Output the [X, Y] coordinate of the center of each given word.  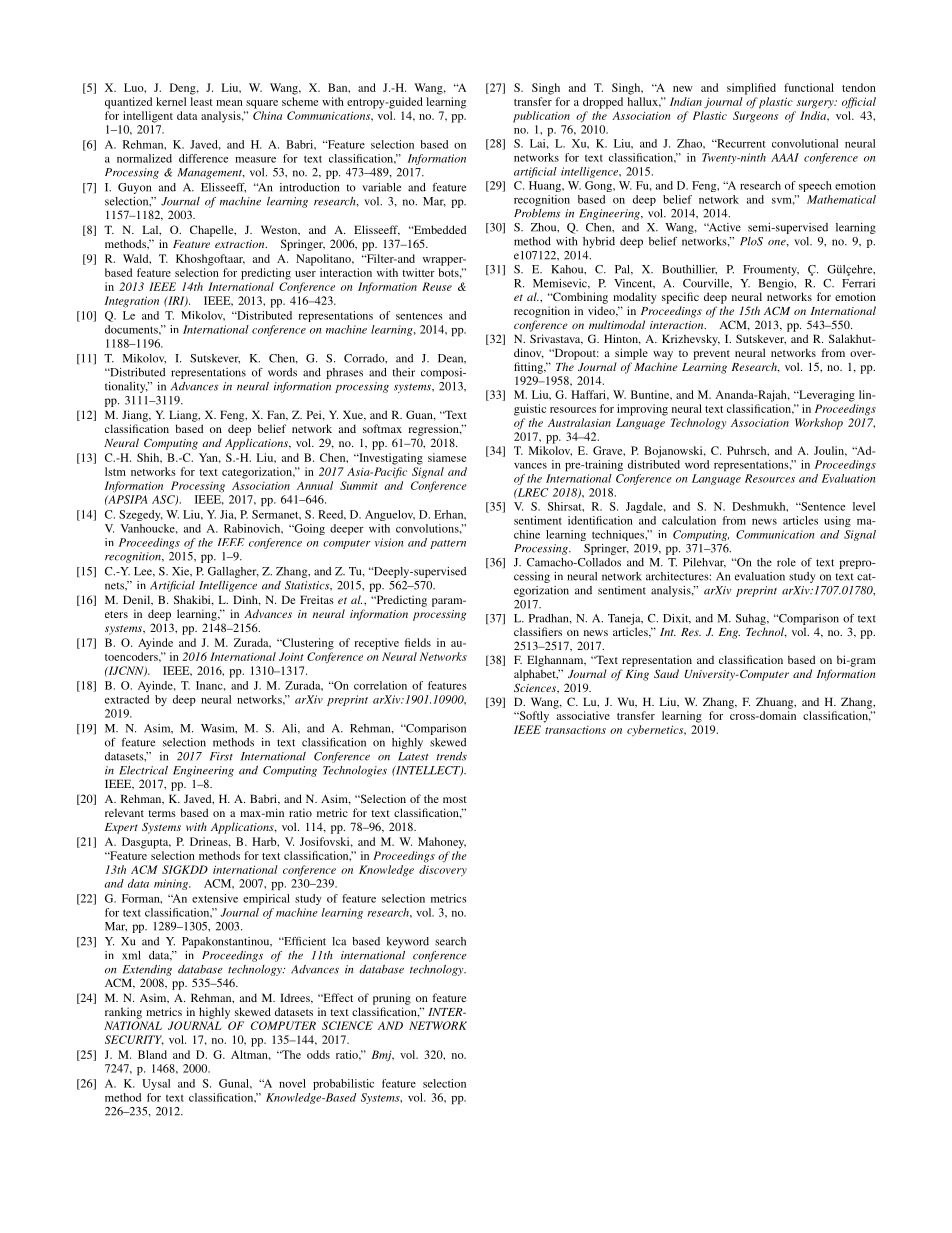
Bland [152, 1054]
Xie [182, 571]
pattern [448, 544]
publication [541, 117]
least [201, 101]
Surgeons [755, 117]
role [786, 562]
